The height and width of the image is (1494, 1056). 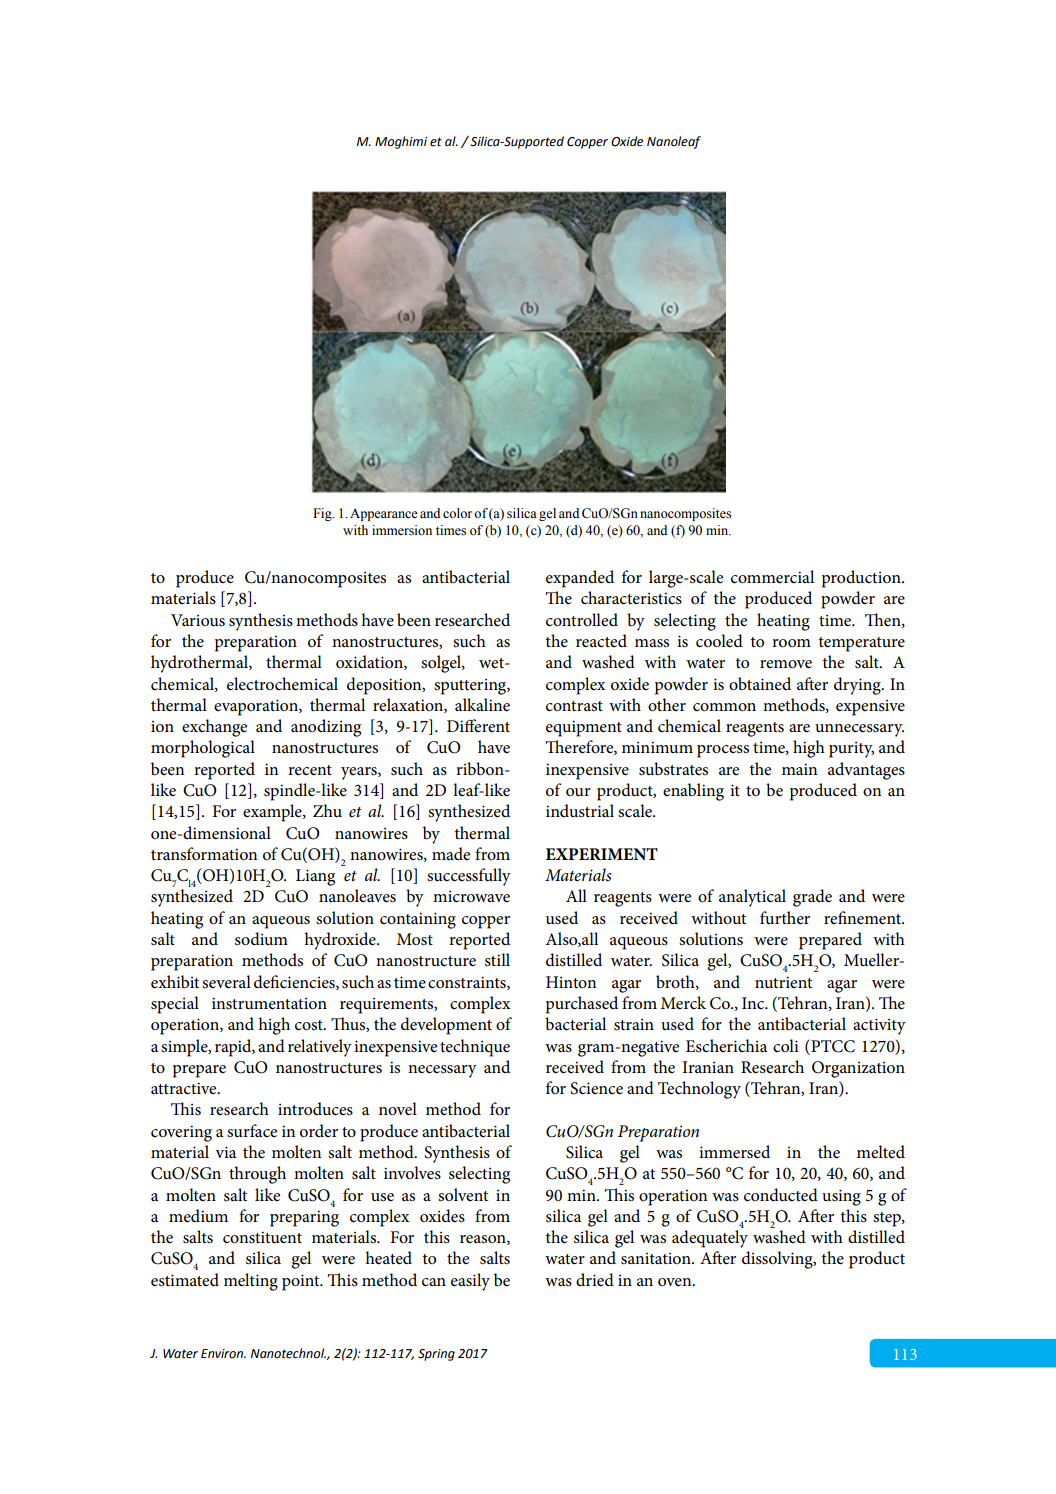 I want to click on introduces, so click(x=315, y=1109).
